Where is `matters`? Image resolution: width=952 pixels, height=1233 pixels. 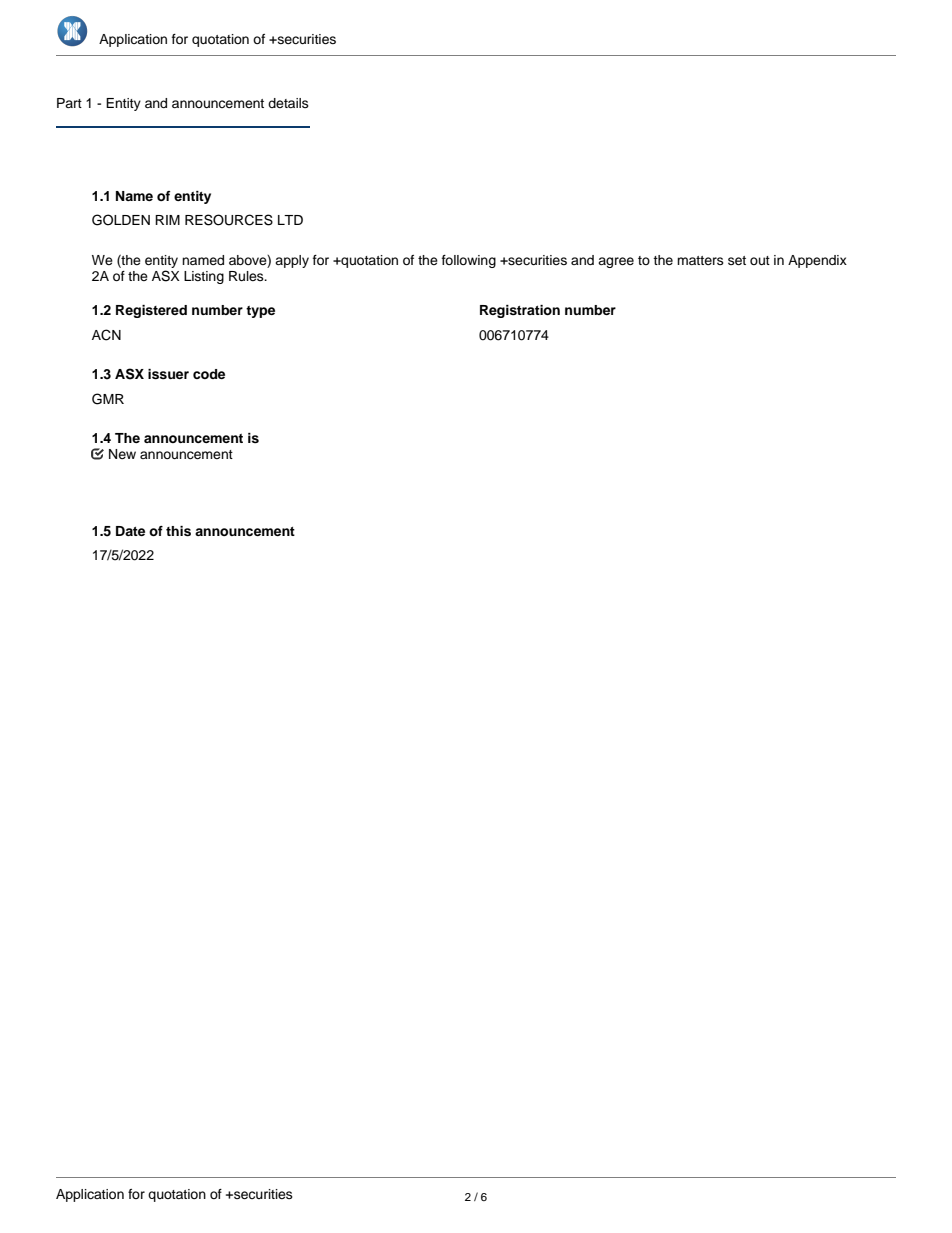 matters is located at coordinates (700, 260).
